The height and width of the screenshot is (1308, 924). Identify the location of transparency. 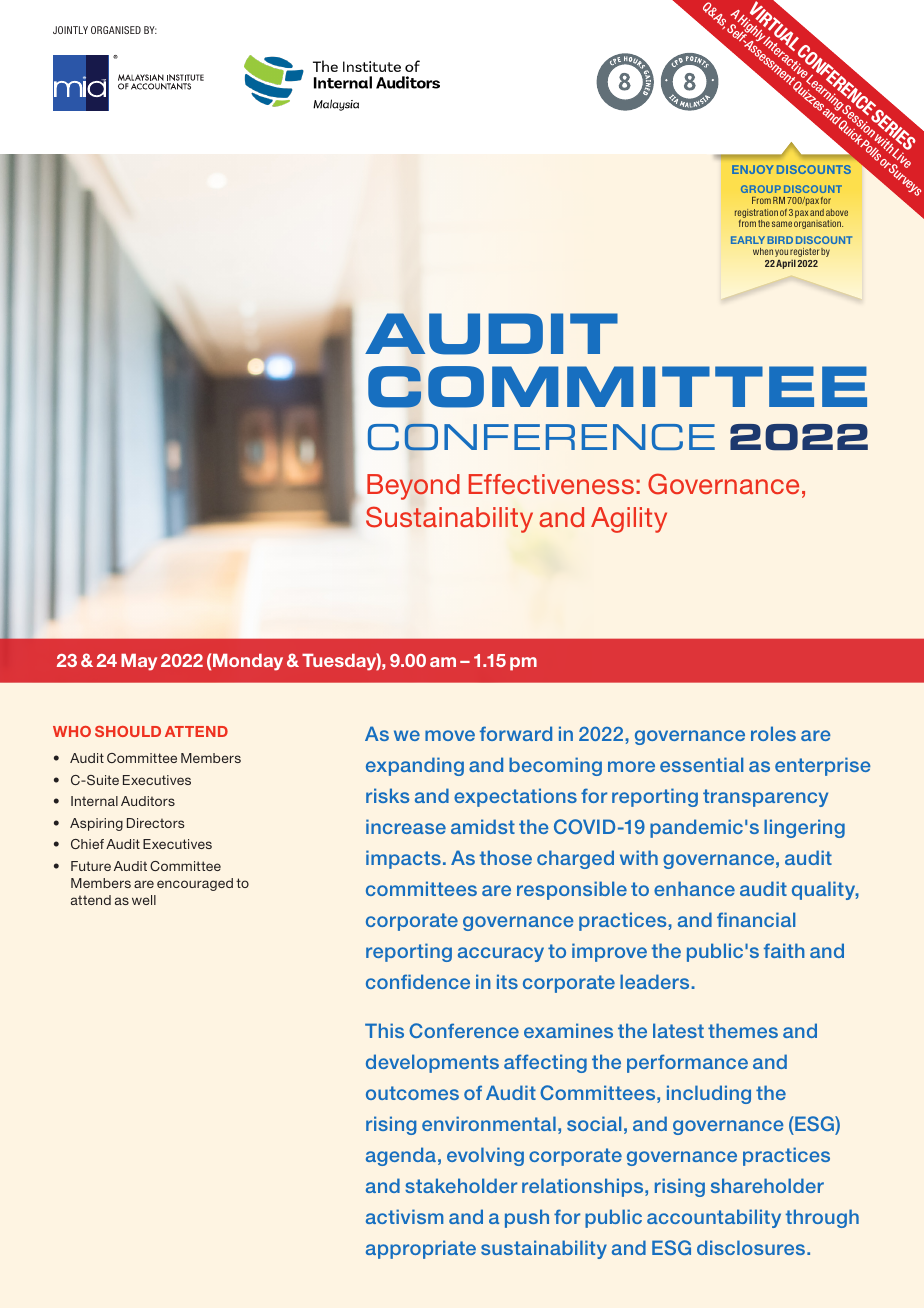
(765, 798).
